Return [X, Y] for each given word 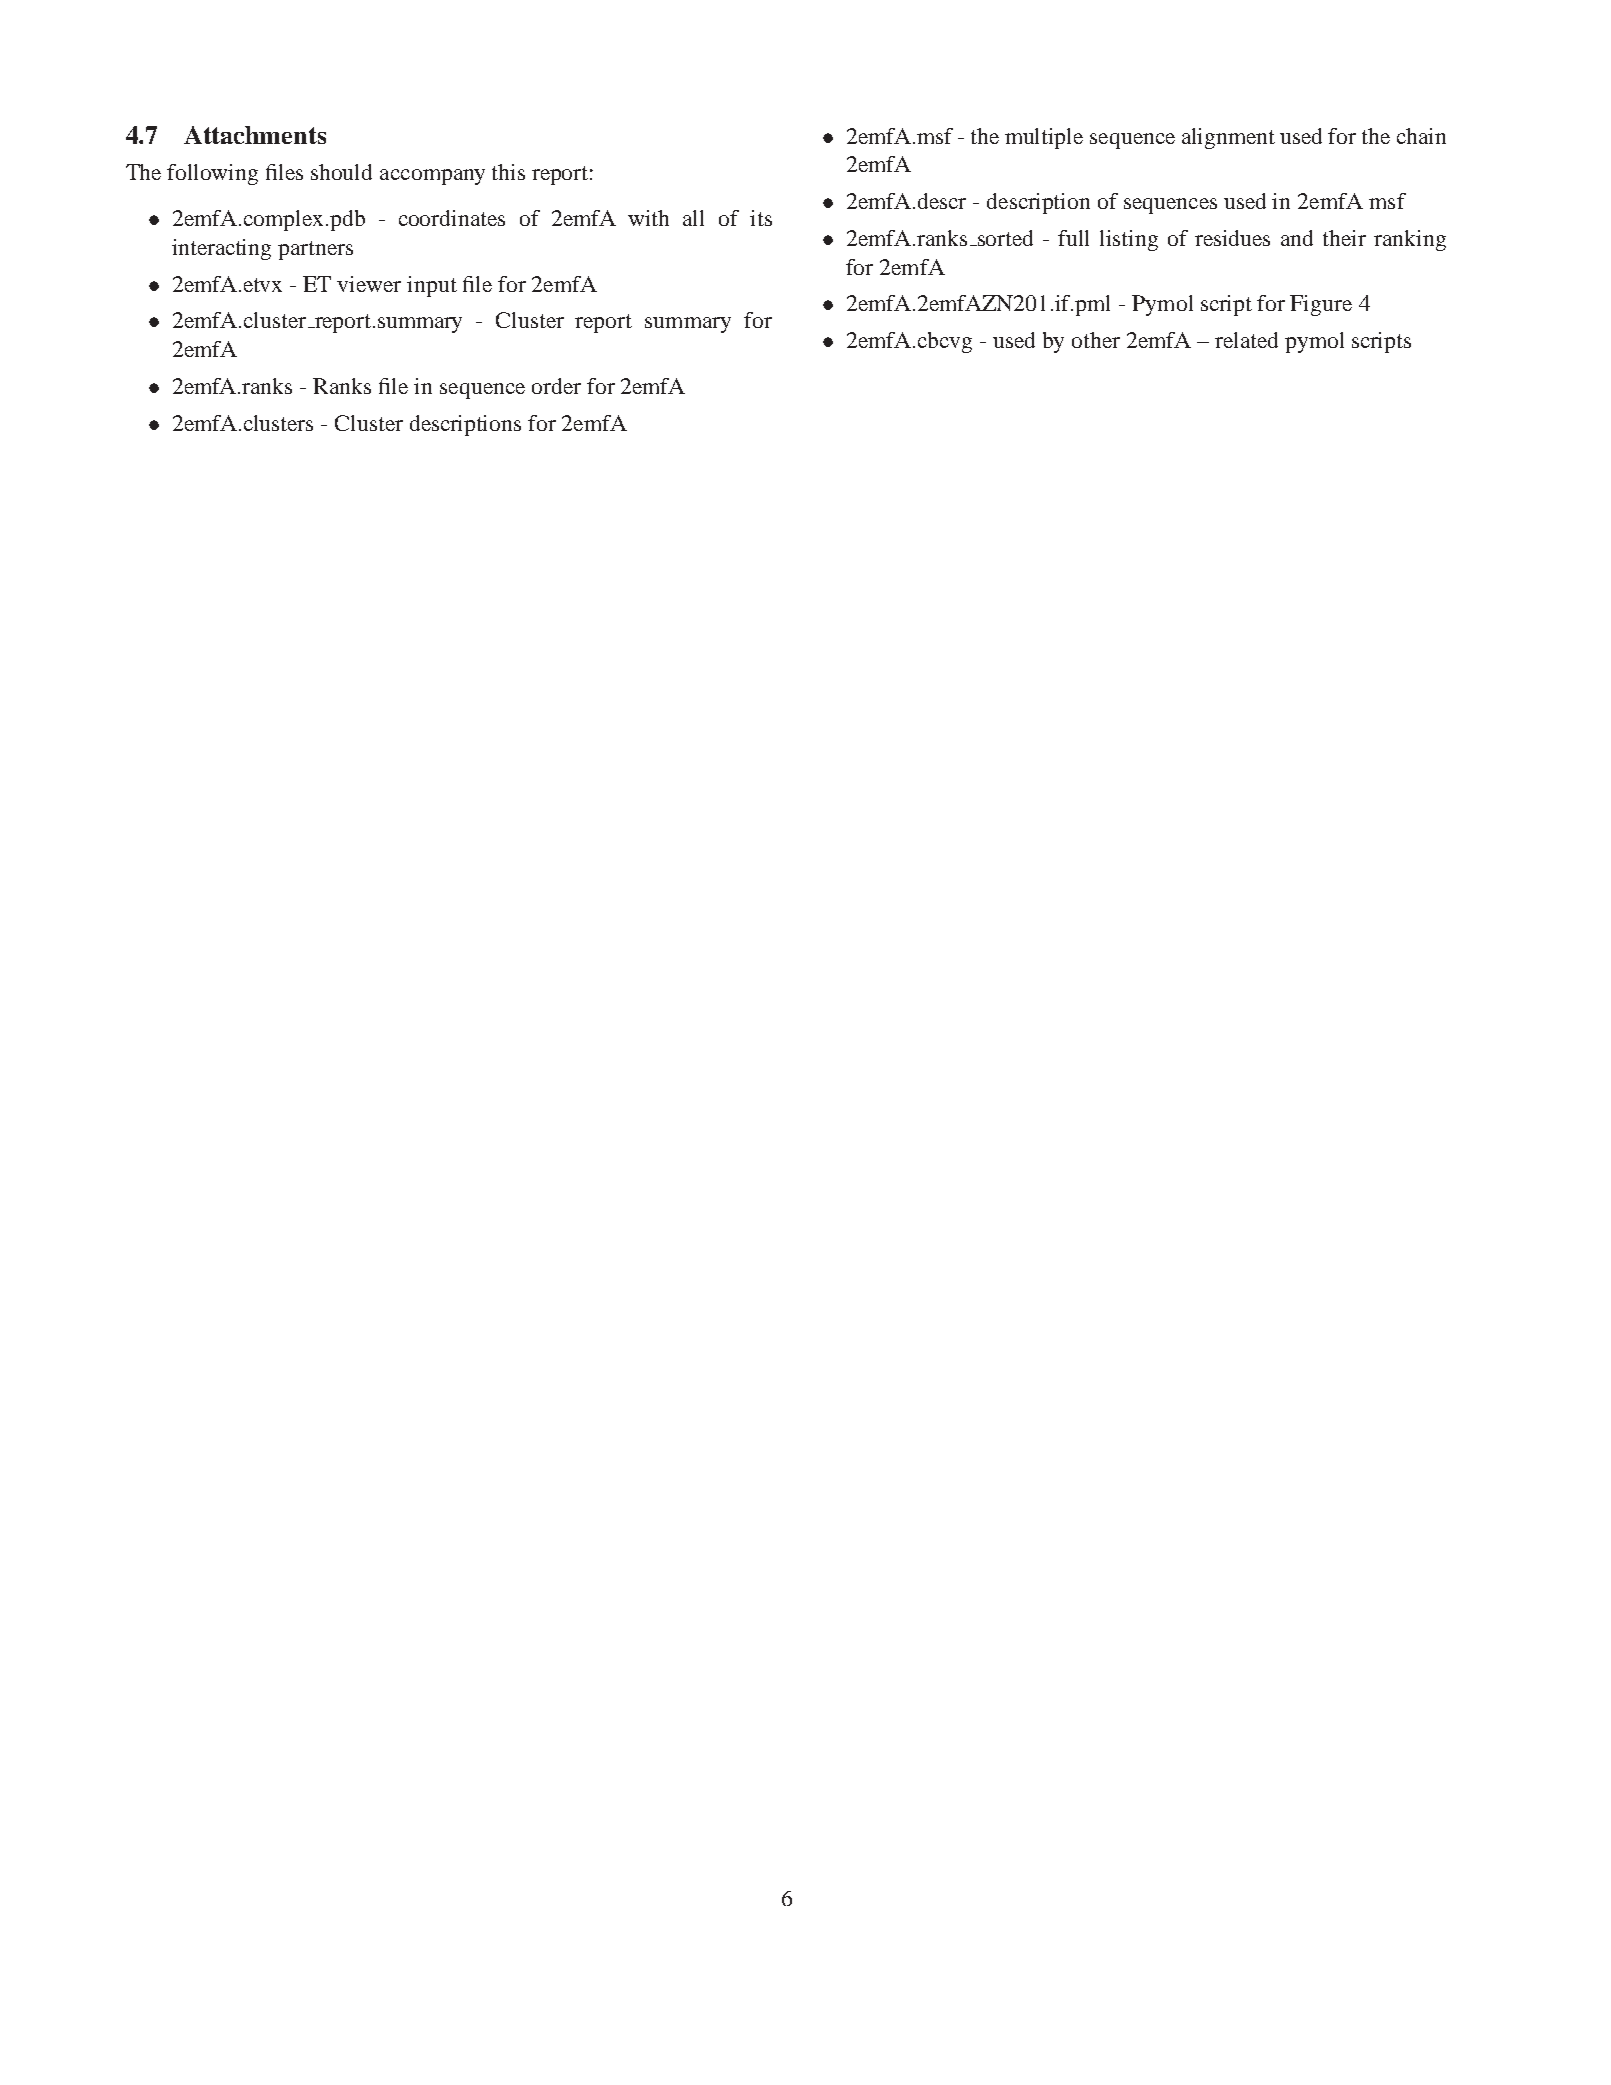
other [1096, 340]
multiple [1044, 138]
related [1246, 340]
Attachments [255, 135]
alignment [1228, 138]
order [556, 386]
